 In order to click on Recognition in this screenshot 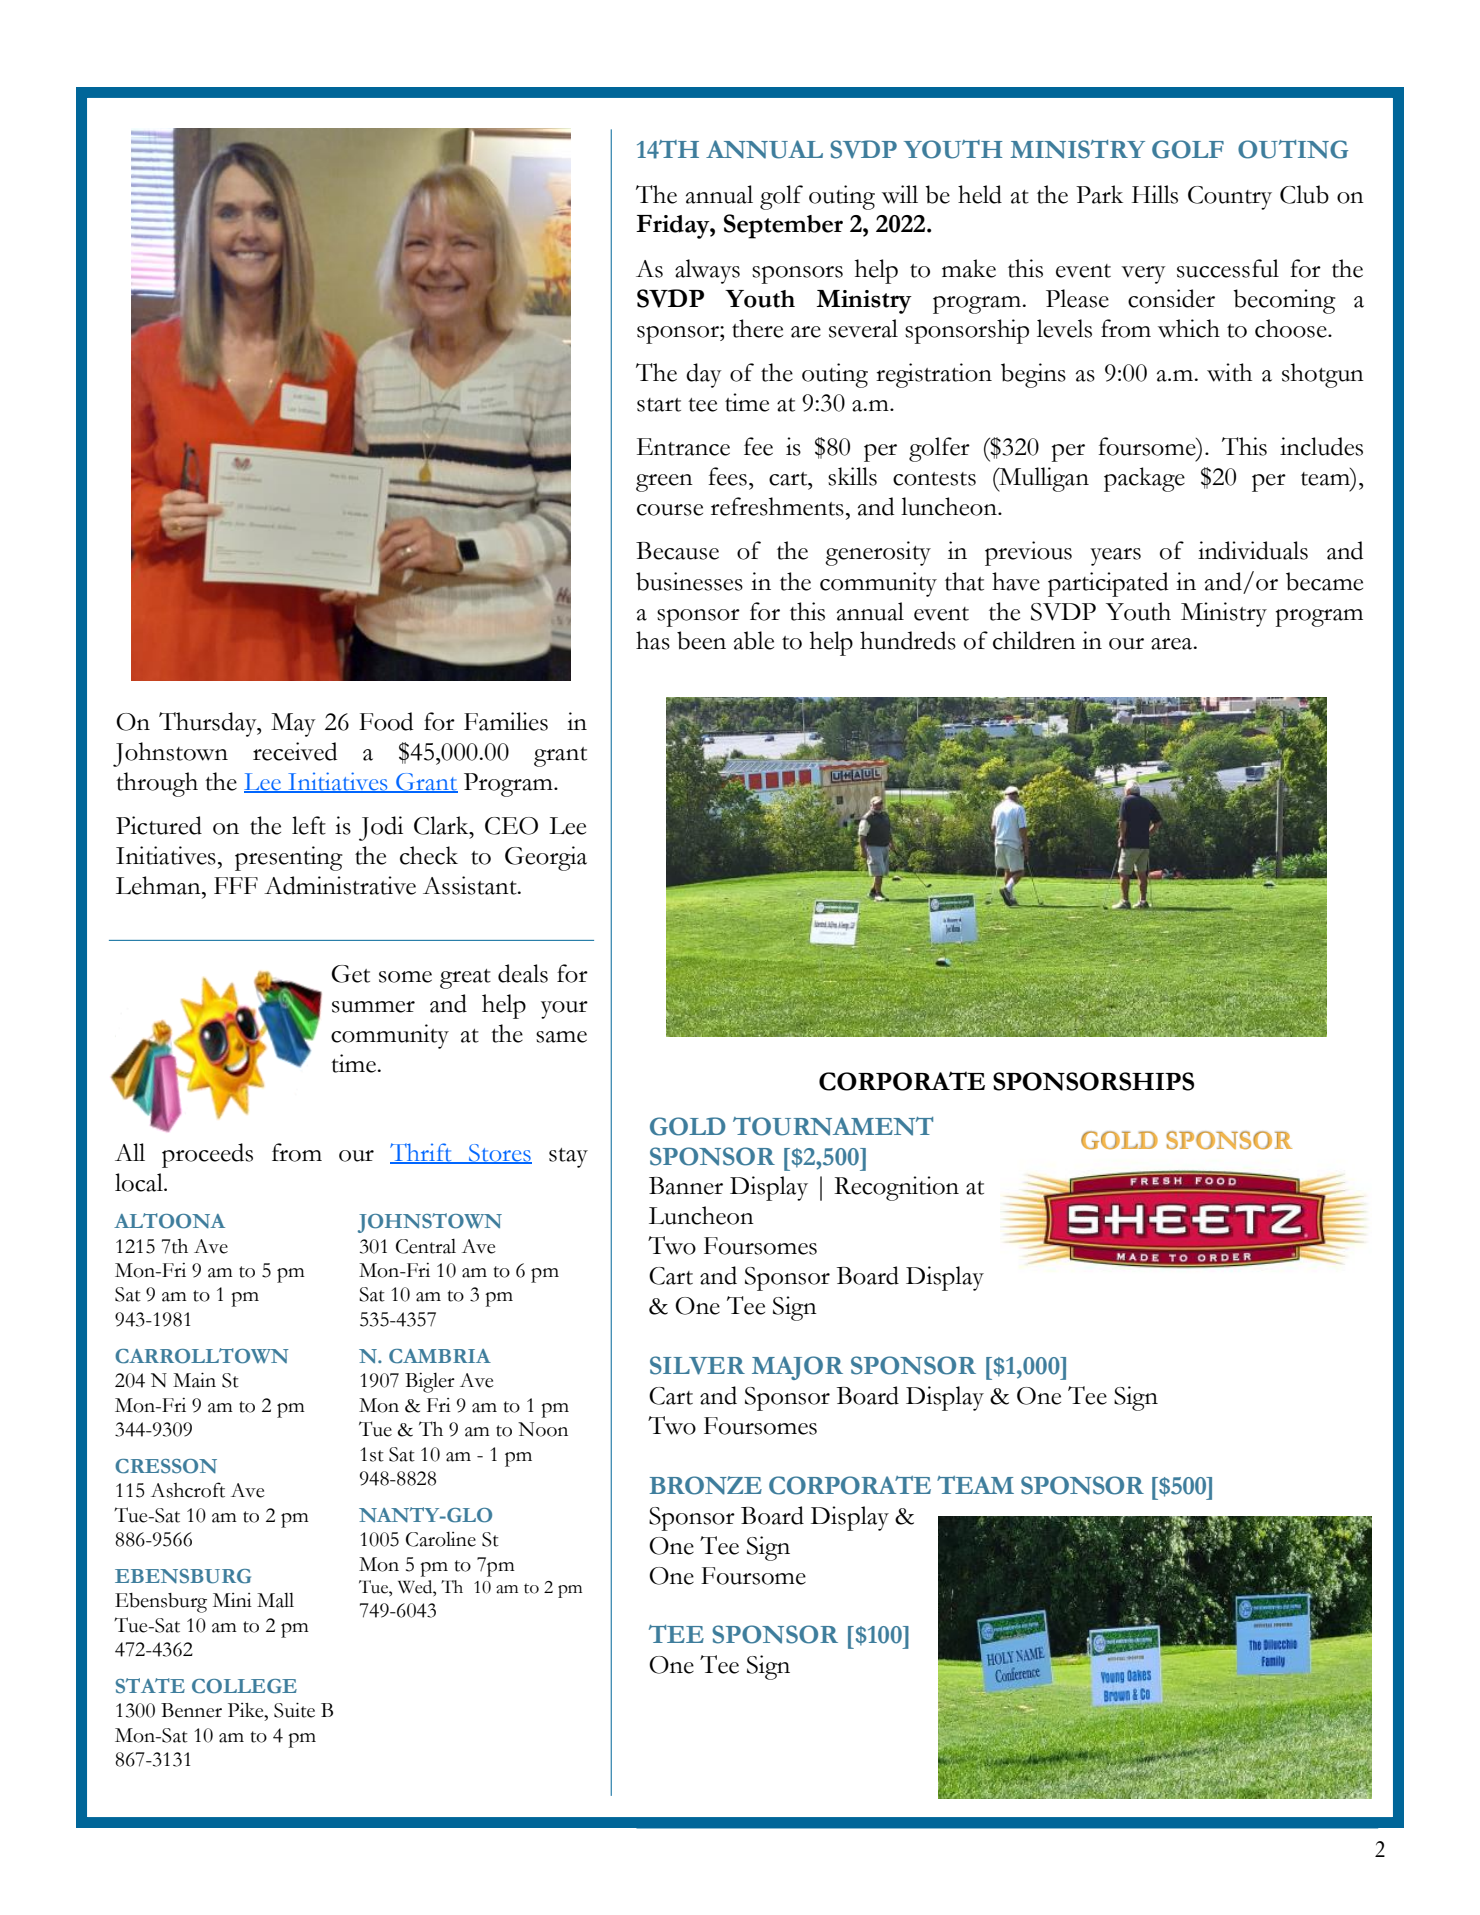, I will do `click(896, 1188)`.
